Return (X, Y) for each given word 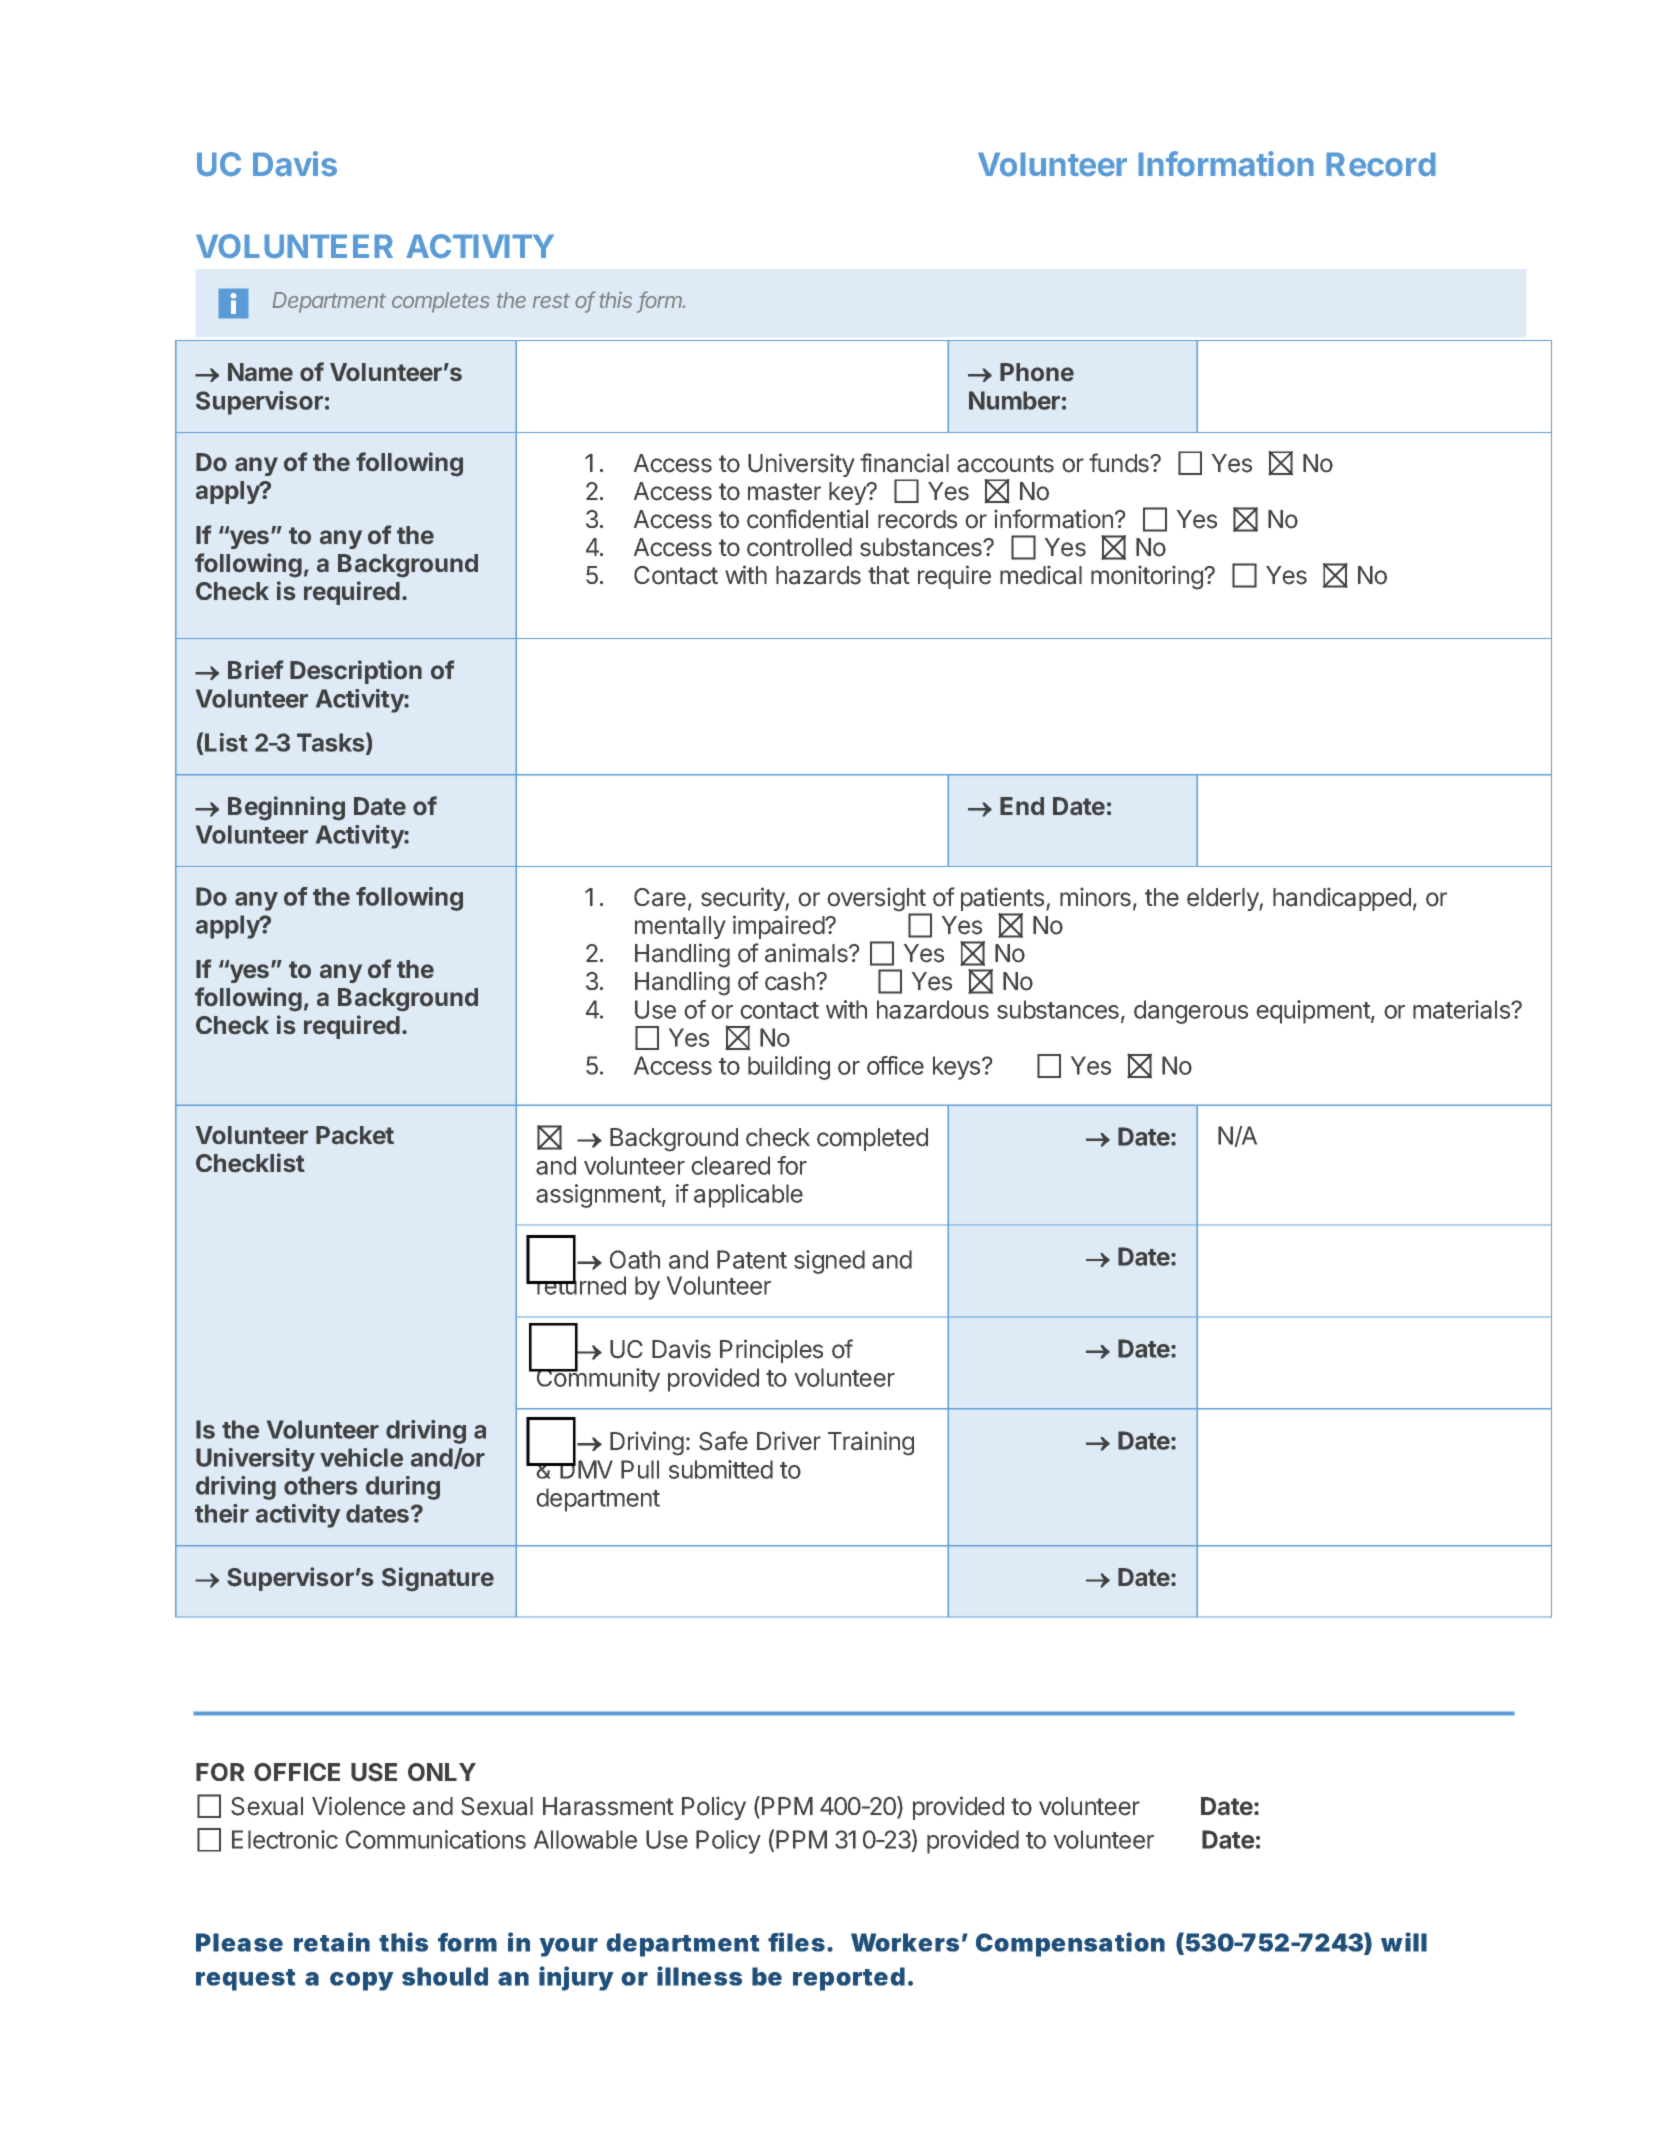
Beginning (286, 808)
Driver (789, 1441)
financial (904, 463)
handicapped (1342, 899)
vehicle (361, 1457)
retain (332, 1942)
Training (871, 1443)
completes (441, 302)
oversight (877, 901)
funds (1120, 463)
